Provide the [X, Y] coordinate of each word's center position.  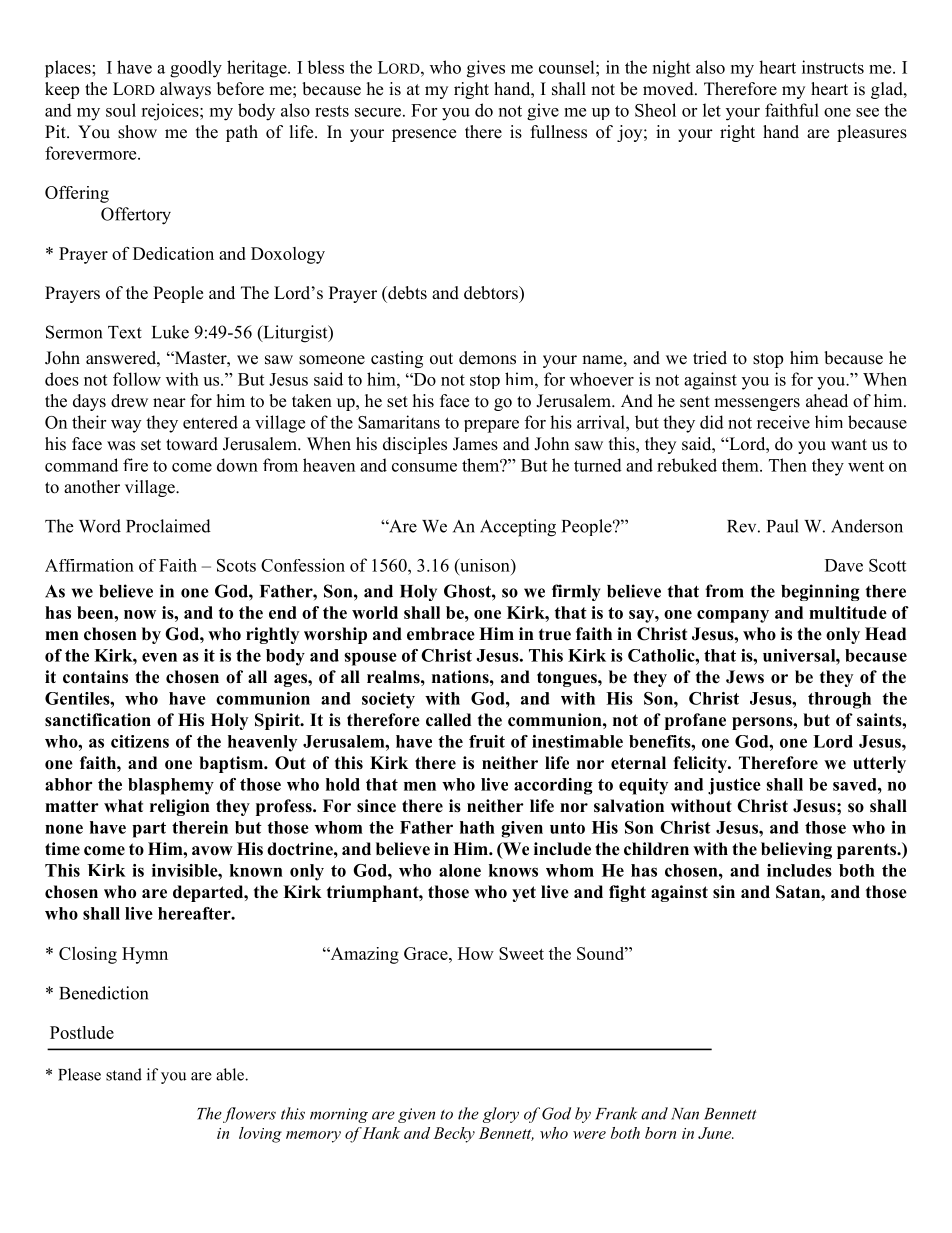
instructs [833, 67]
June [716, 1133]
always [185, 90]
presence [424, 135]
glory [501, 1115]
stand [124, 1074]
